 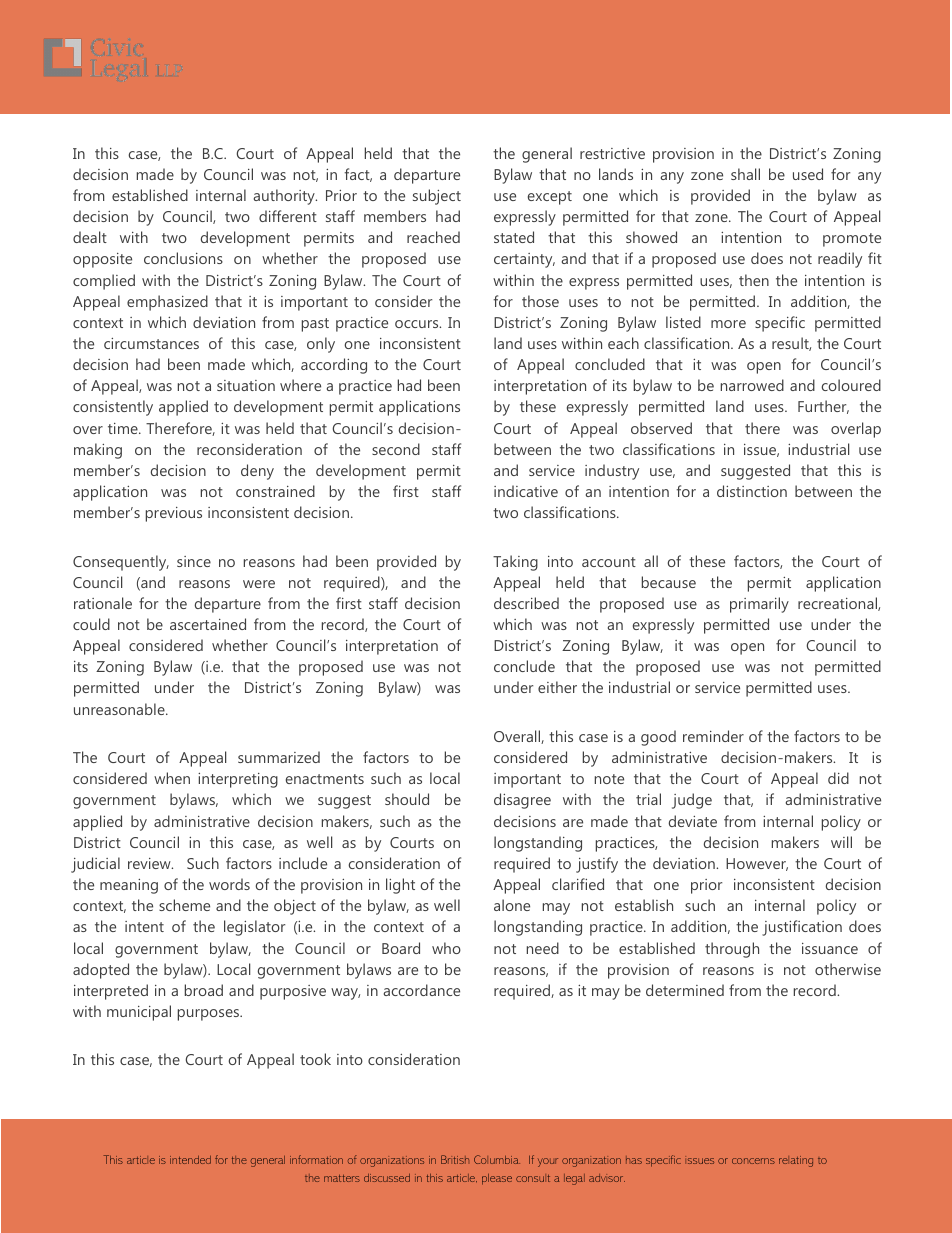 What do you see at coordinates (285, 197) in the screenshot?
I see `authority` at bounding box center [285, 197].
